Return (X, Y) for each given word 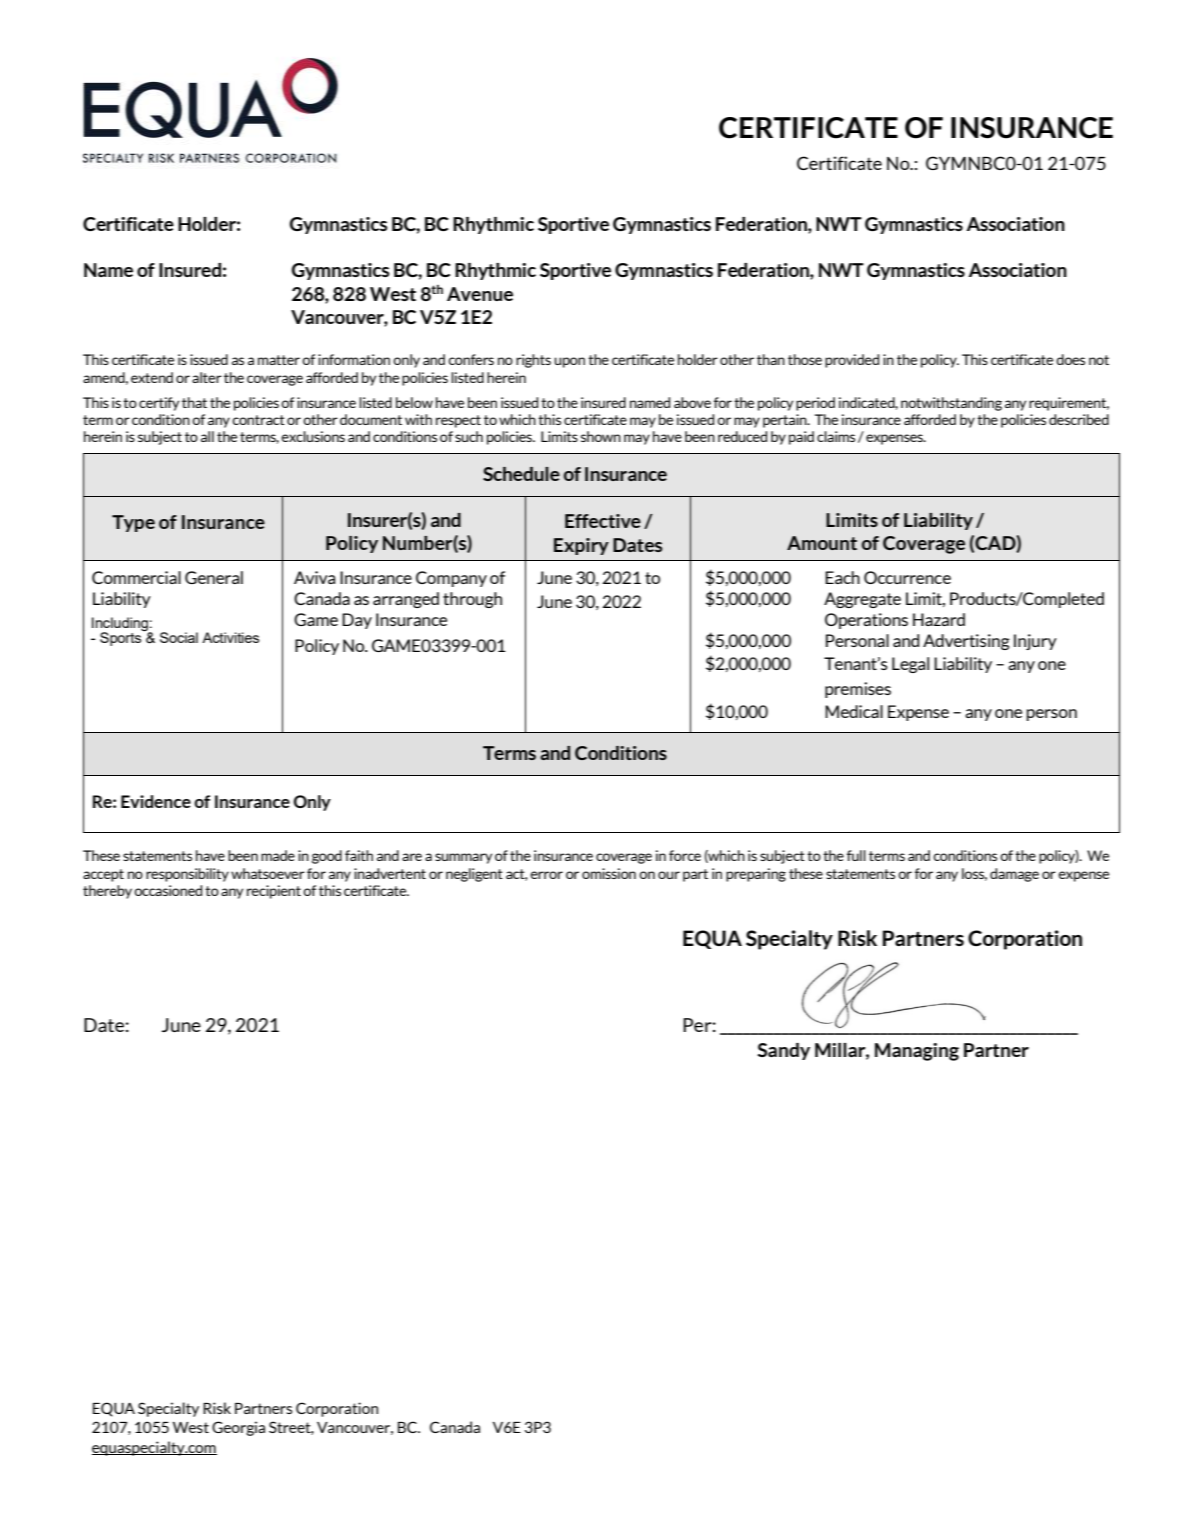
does (1070, 359)
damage (1014, 875)
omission (609, 873)
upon (569, 362)
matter (279, 360)
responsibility (187, 875)
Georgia (238, 1428)
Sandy (783, 1051)
